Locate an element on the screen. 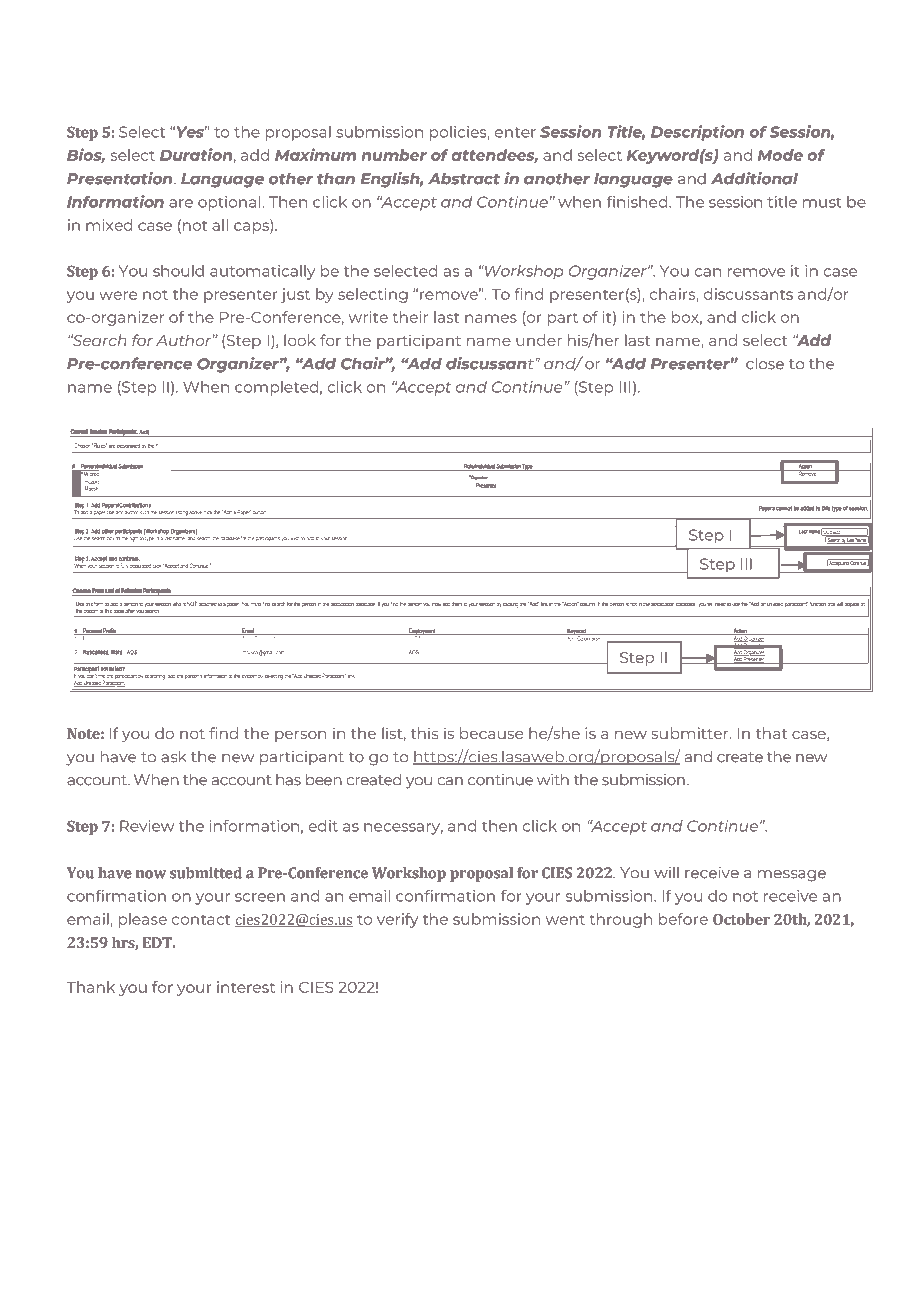 The height and width of the screenshot is (1307, 924). Duration is located at coordinates (196, 154).
